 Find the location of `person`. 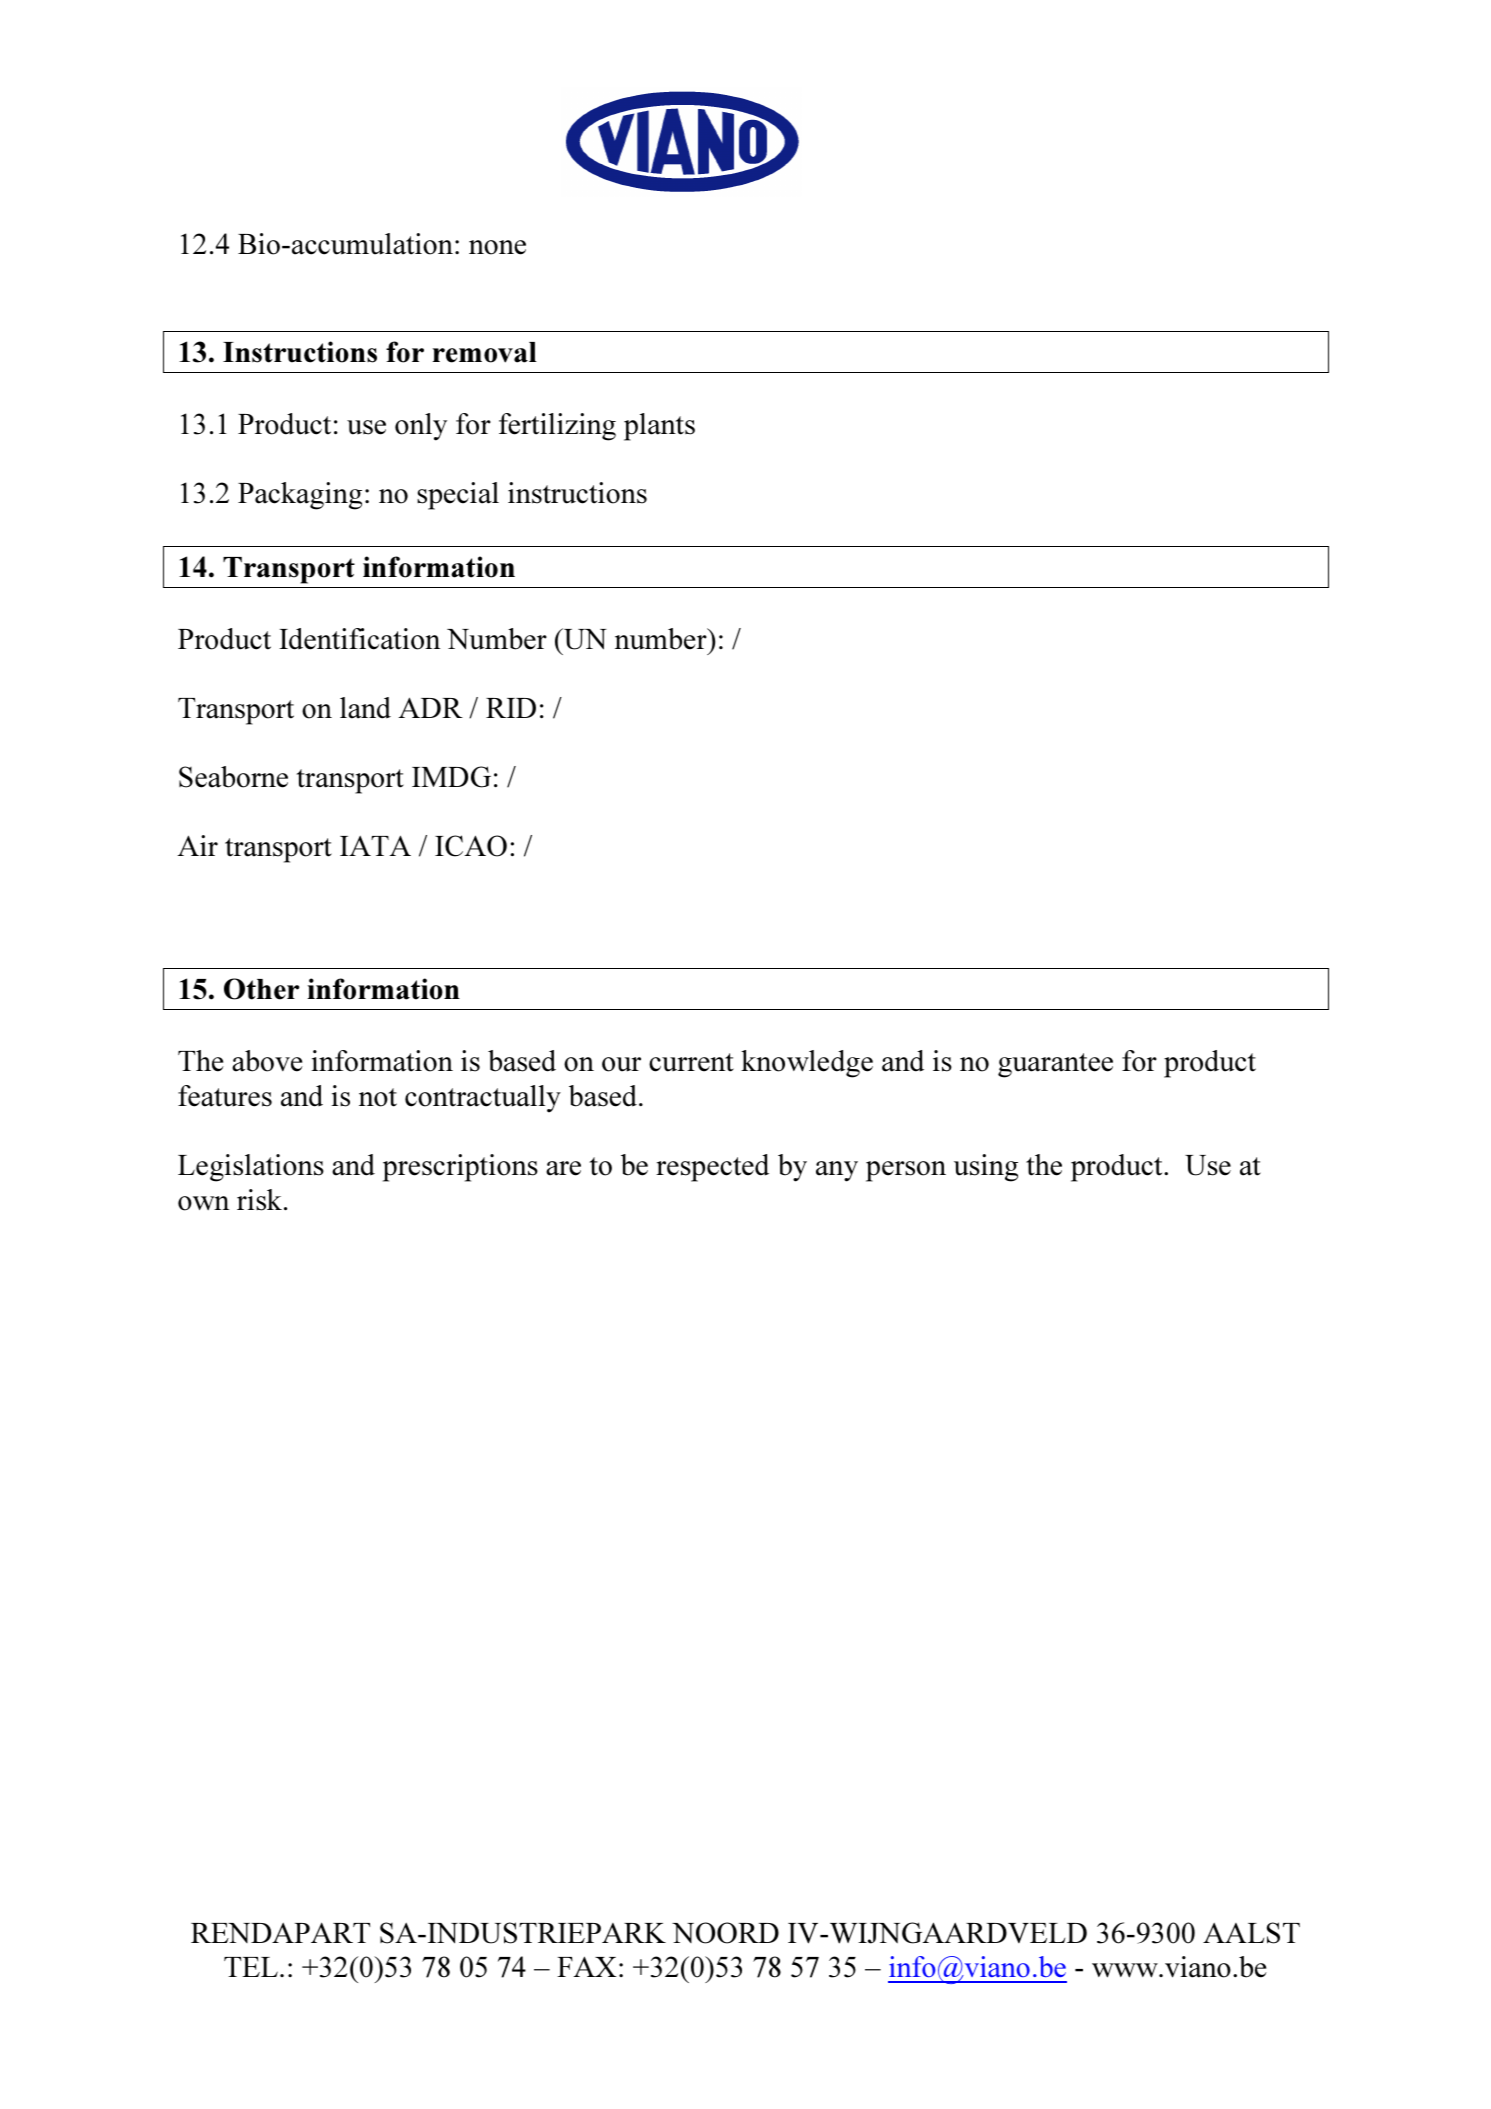

person is located at coordinates (906, 1171).
